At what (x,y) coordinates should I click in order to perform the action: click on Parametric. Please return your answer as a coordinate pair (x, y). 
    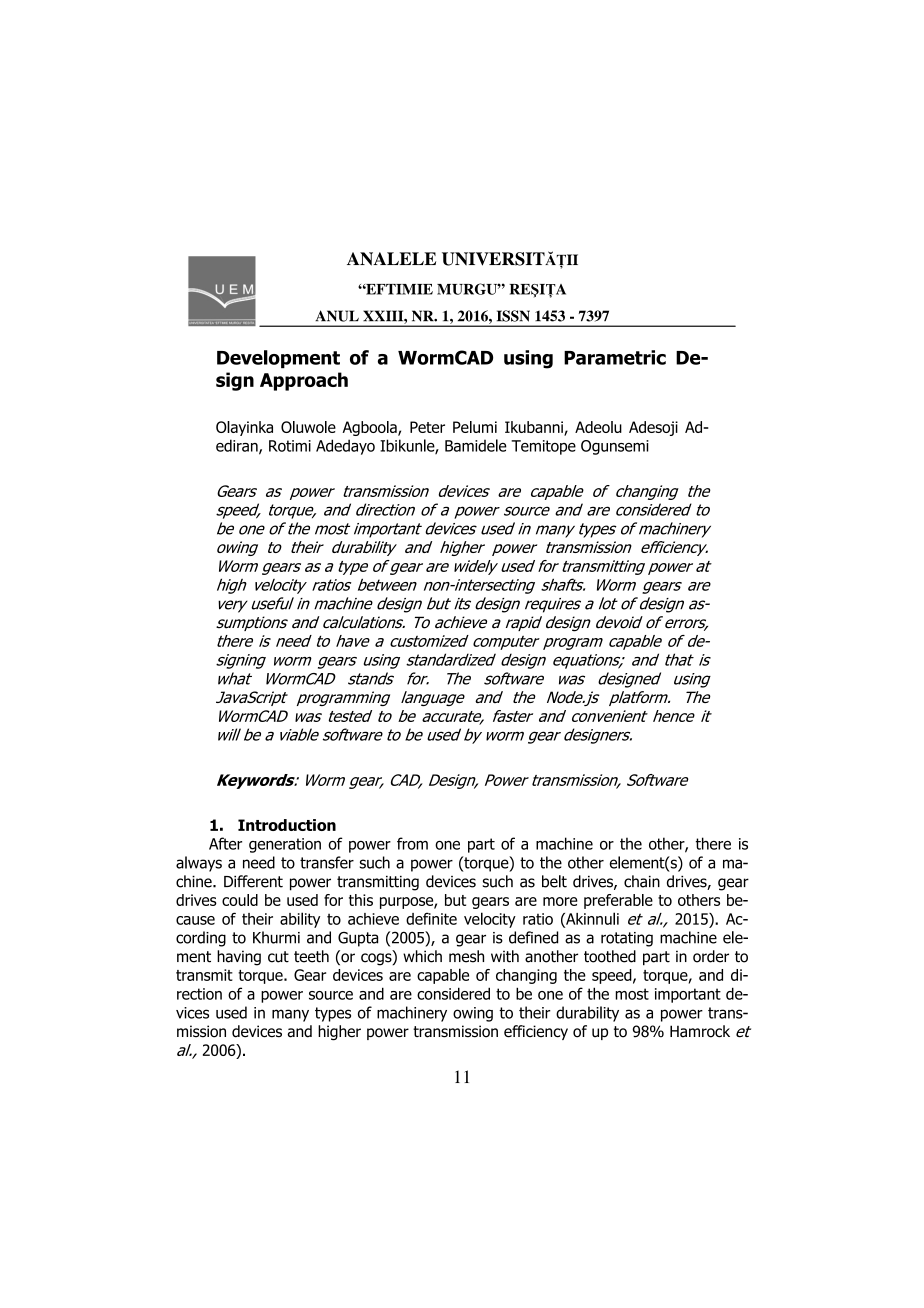
    Looking at the image, I should click on (615, 357).
